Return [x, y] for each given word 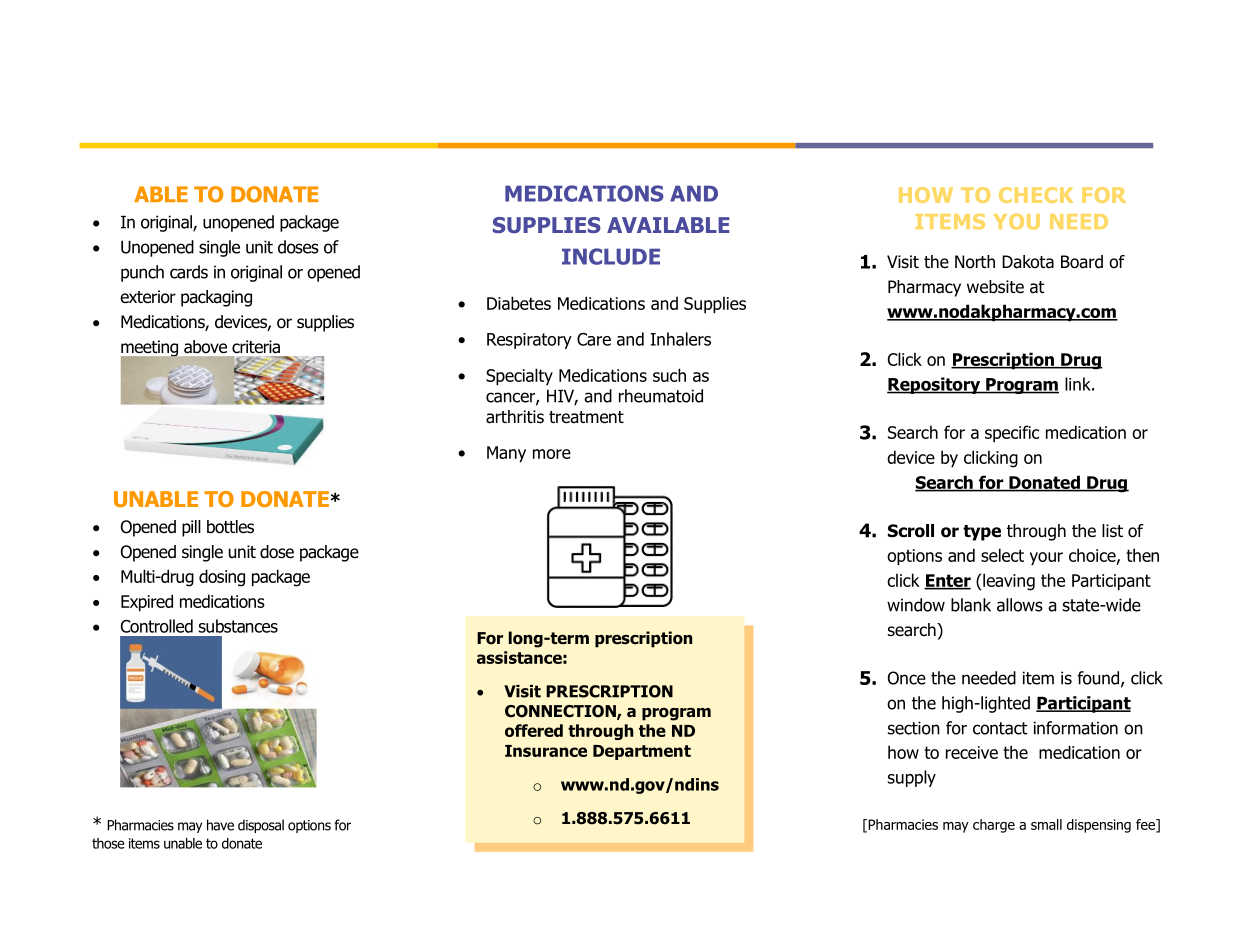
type [982, 533]
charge [994, 826]
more [552, 454]
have [220, 825]
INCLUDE [611, 256]
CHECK [1036, 195]
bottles [230, 527]
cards [189, 272]
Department [642, 752]
